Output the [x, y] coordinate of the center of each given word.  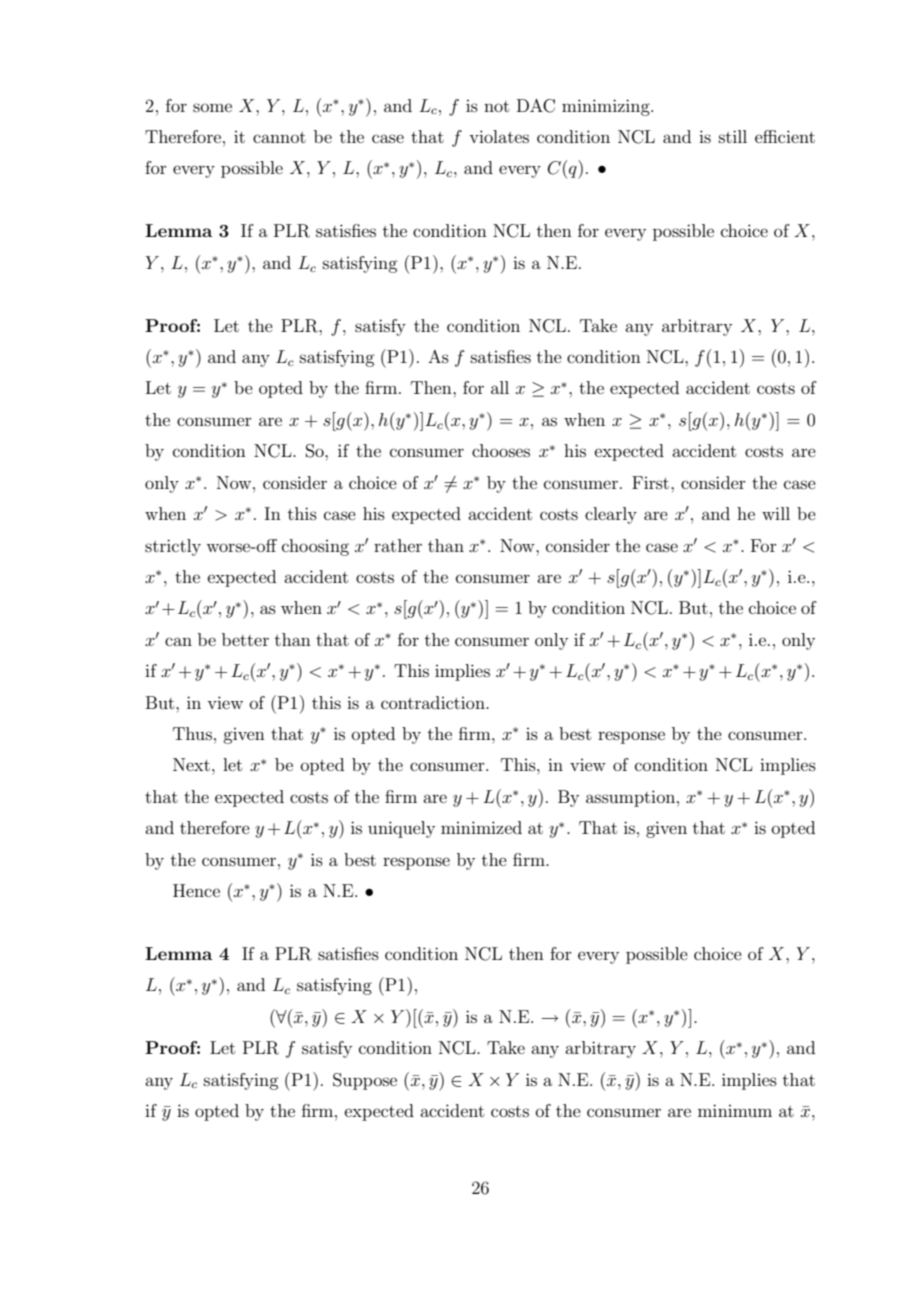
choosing [315, 547]
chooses [501, 450]
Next [191, 764]
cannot [279, 137]
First [650, 482]
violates [499, 136]
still [733, 136]
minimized [481, 827]
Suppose [365, 1081]
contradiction [434, 702]
